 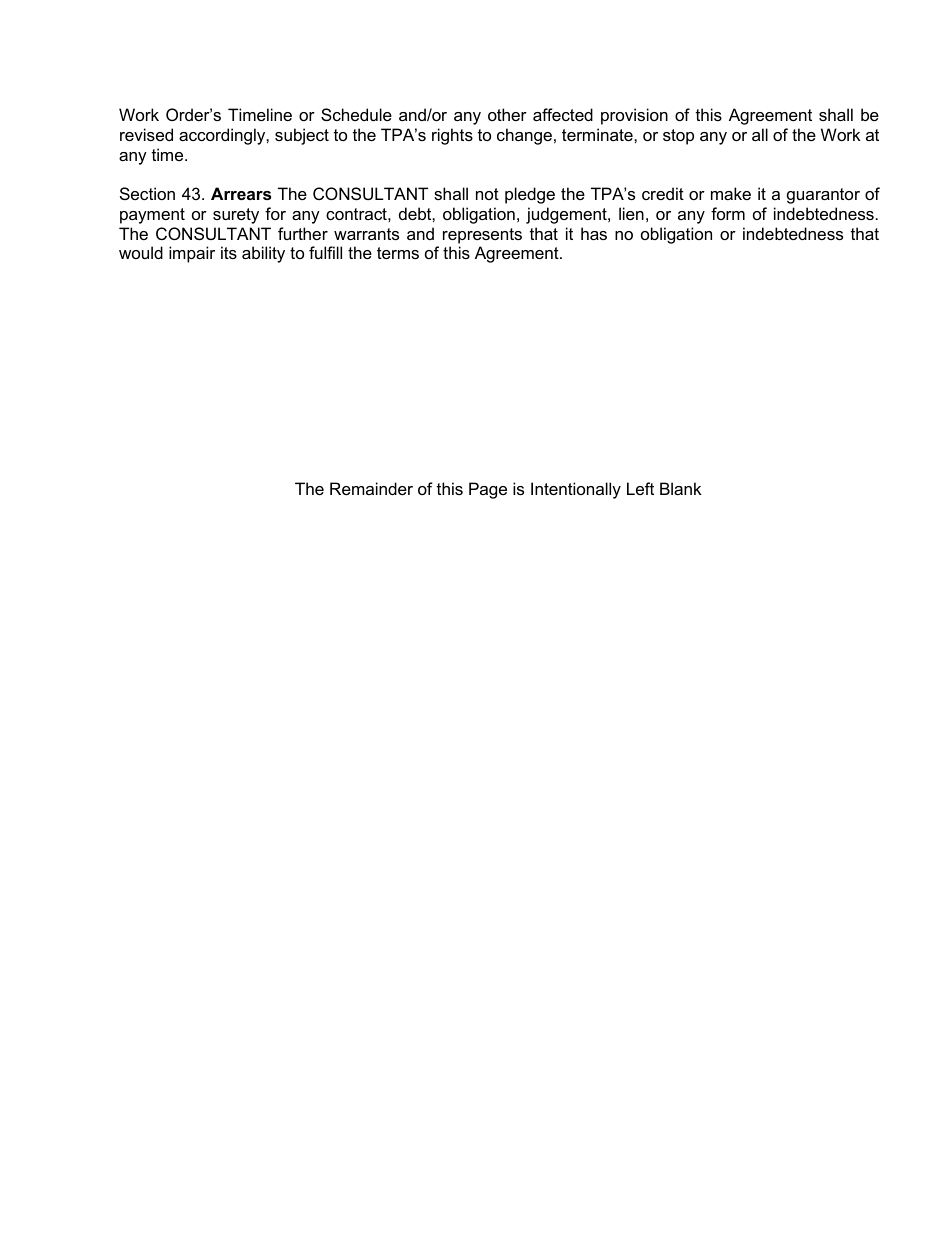 What do you see at coordinates (731, 193) in the screenshot?
I see `make` at bounding box center [731, 193].
